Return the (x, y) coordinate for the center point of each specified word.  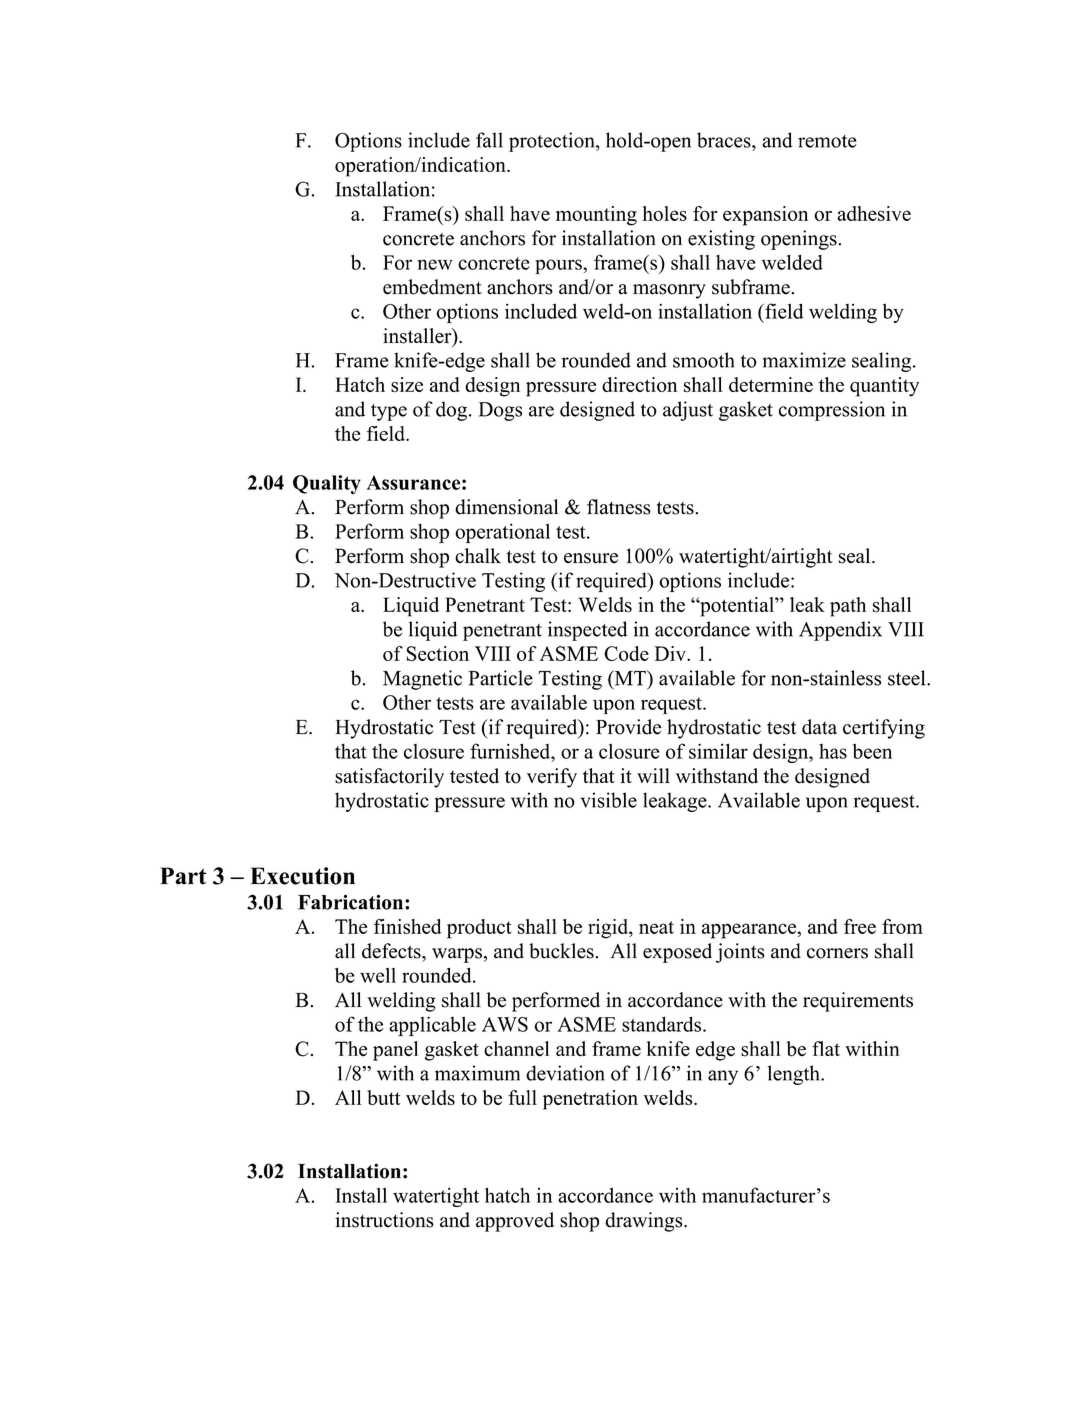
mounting (596, 216)
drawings (645, 1222)
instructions (384, 1220)
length (795, 1075)
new (435, 264)
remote (827, 141)
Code (626, 653)
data (819, 727)
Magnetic (422, 680)
